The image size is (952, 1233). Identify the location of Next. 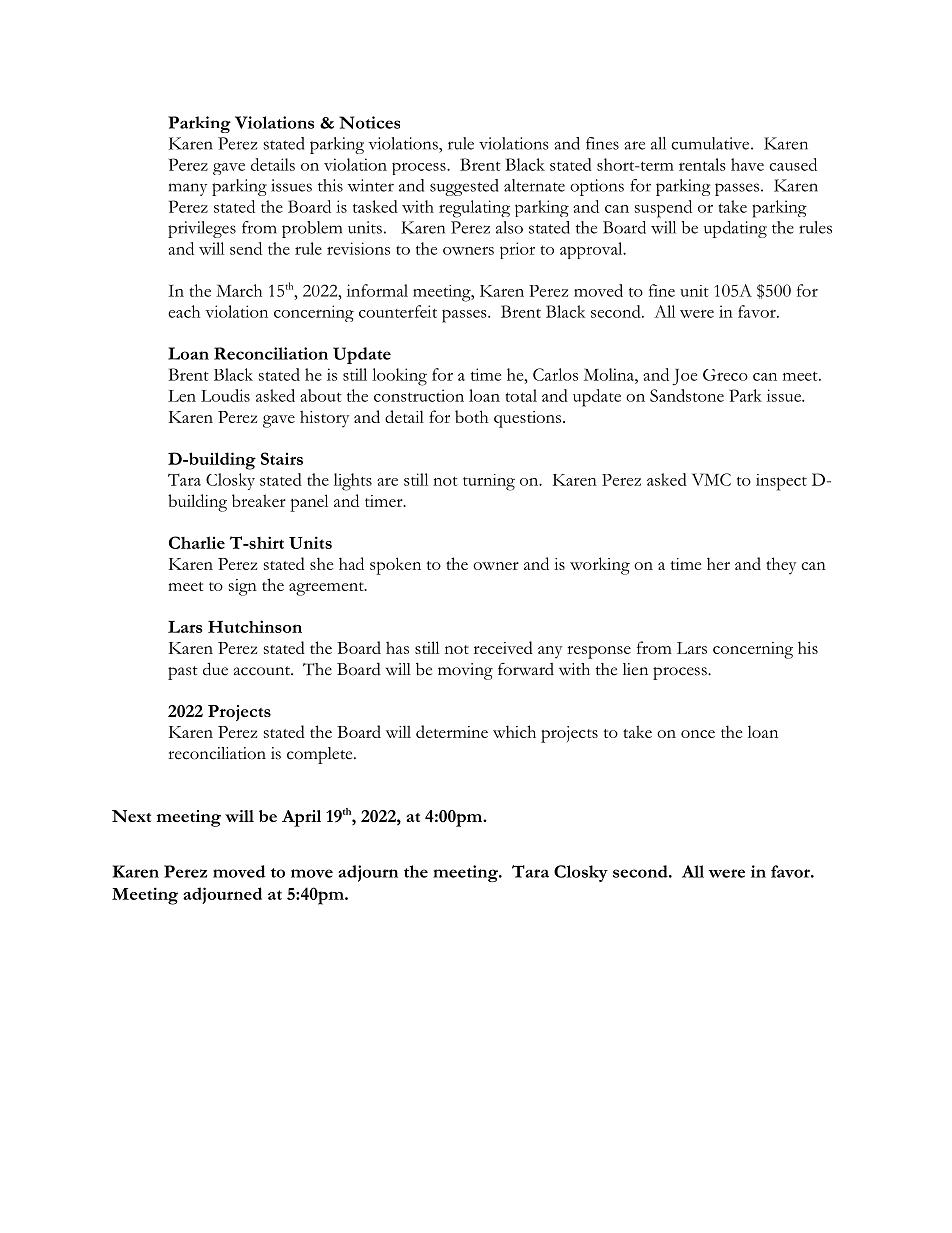
(131, 816).
